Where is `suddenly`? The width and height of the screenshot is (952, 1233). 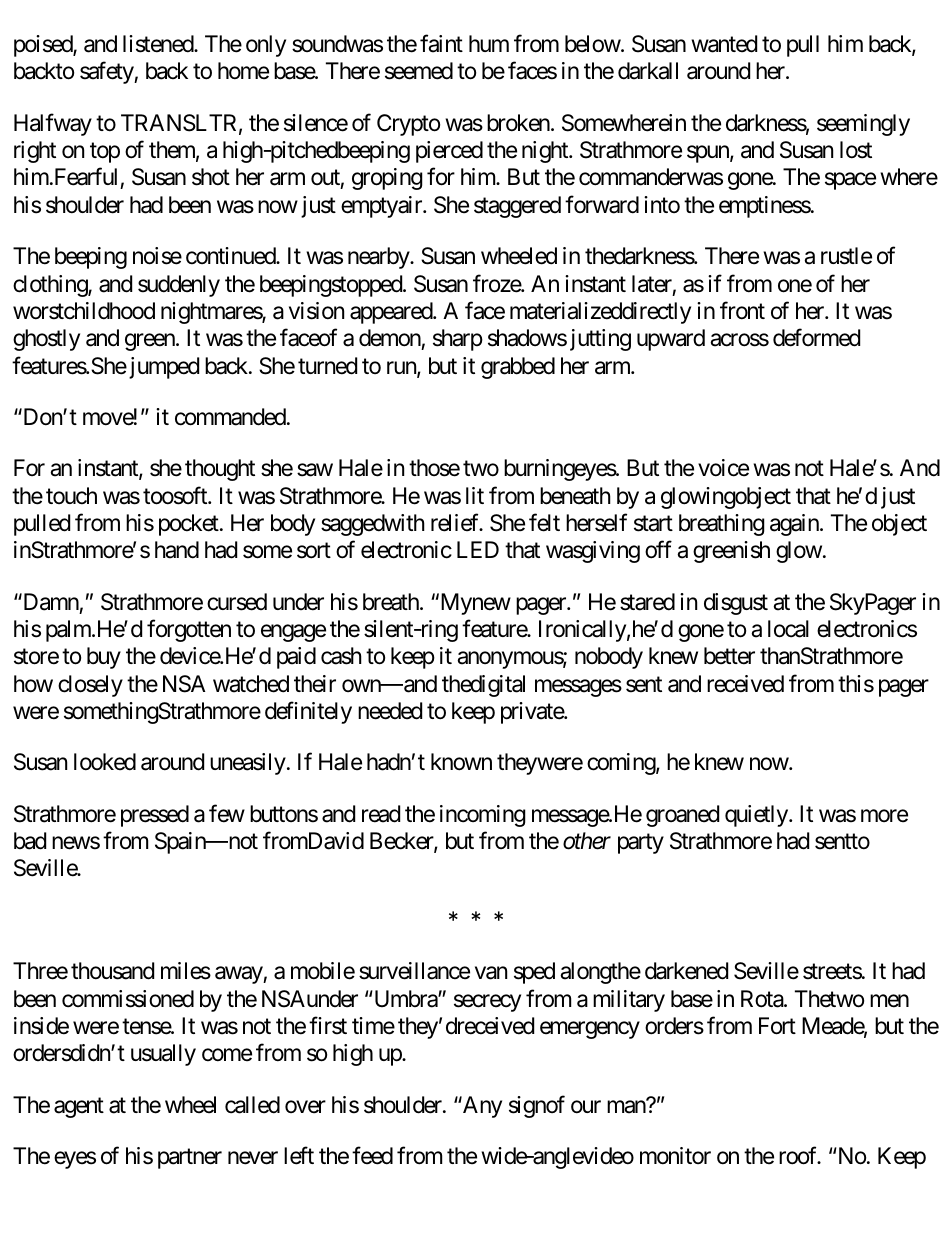 suddenly is located at coordinates (179, 286).
